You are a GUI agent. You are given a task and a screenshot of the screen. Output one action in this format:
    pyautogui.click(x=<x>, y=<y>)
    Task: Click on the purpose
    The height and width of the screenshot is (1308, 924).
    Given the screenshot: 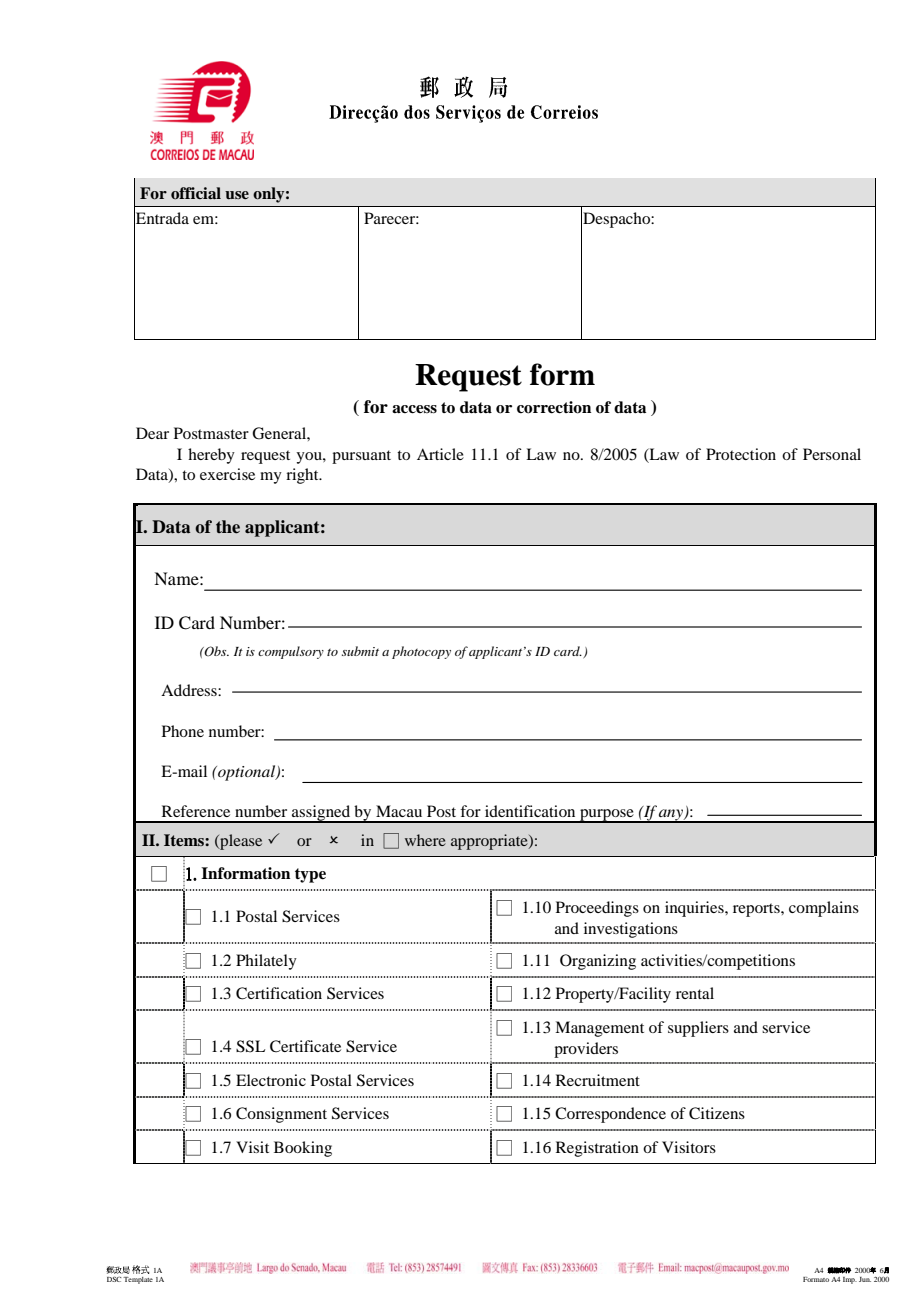 What is the action you would take?
    pyautogui.click(x=607, y=816)
